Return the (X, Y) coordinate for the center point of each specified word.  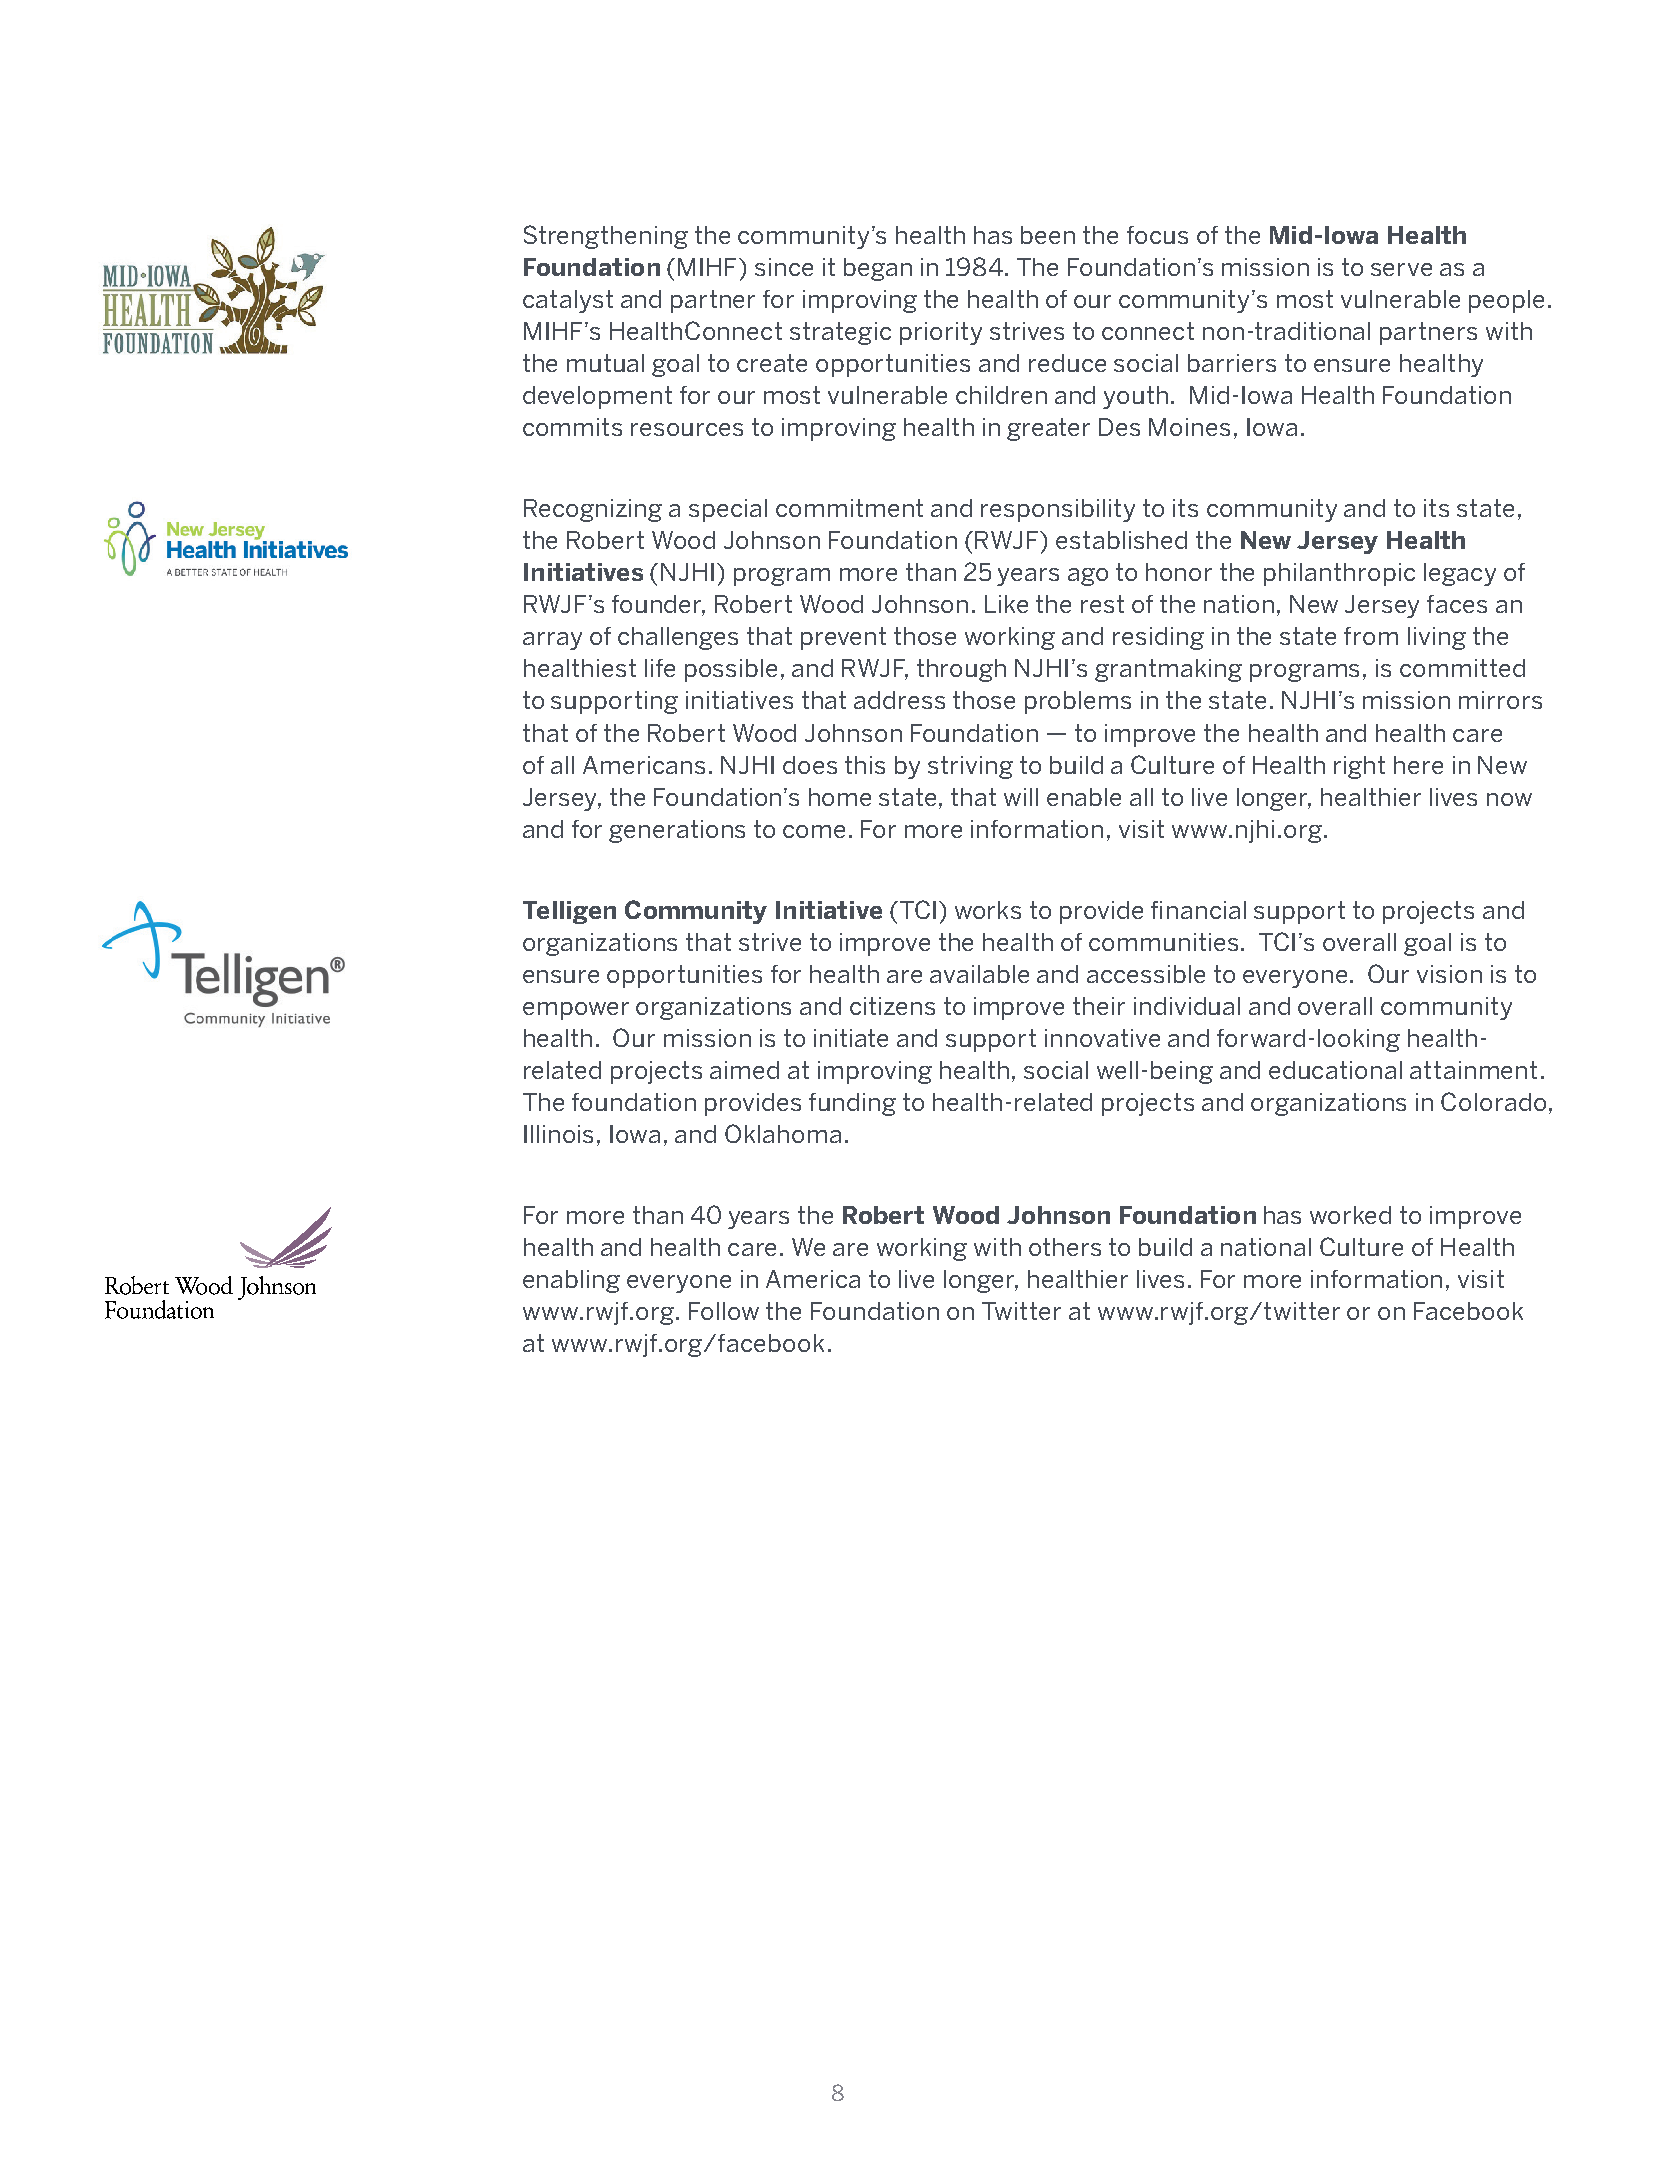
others (1065, 1247)
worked (1350, 1215)
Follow (724, 1311)
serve (1401, 269)
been (1048, 235)
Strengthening (606, 237)
